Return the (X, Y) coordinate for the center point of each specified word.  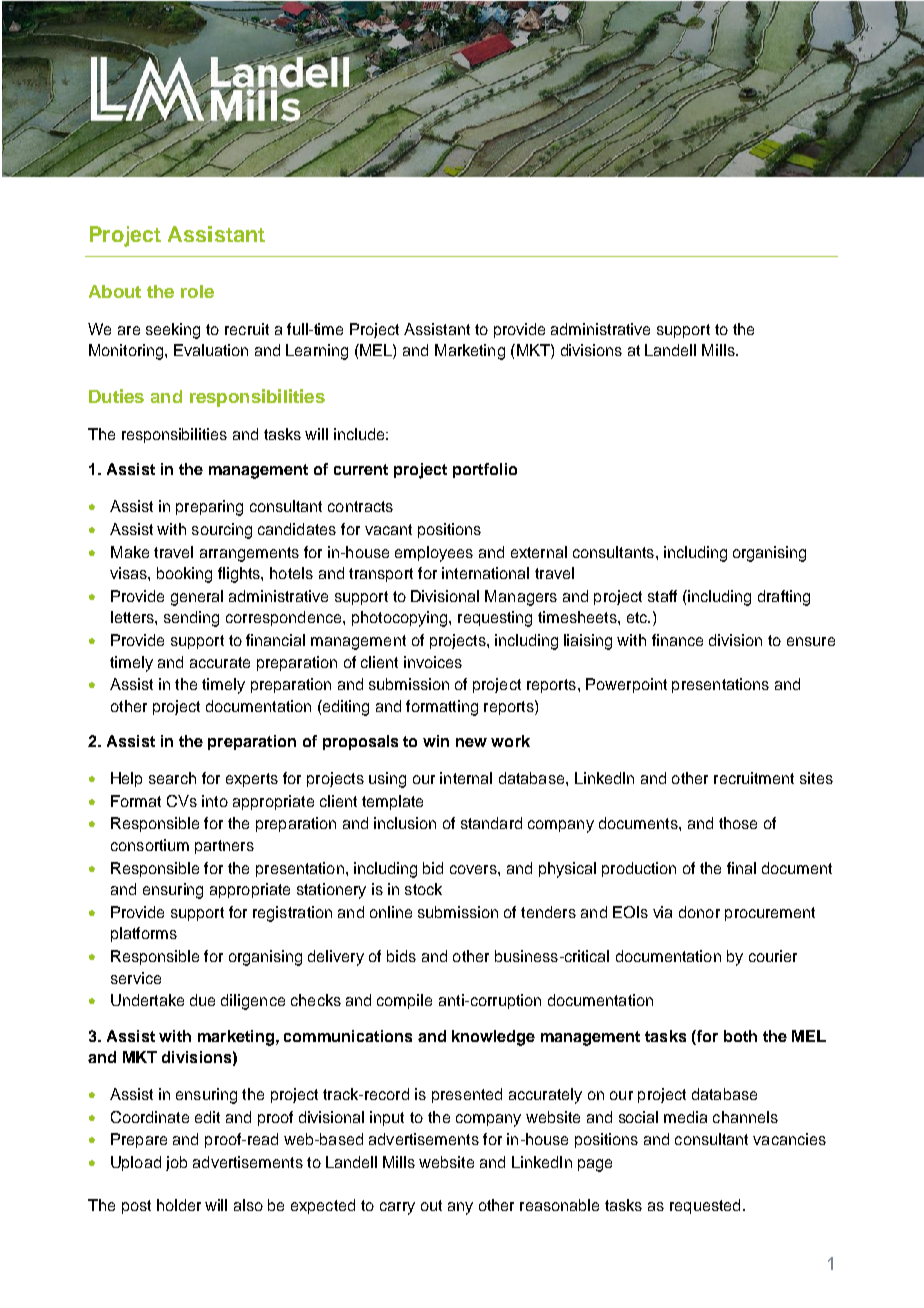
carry (397, 1208)
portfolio (485, 470)
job (176, 1163)
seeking (173, 331)
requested (705, 1206)
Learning (317, 352)
